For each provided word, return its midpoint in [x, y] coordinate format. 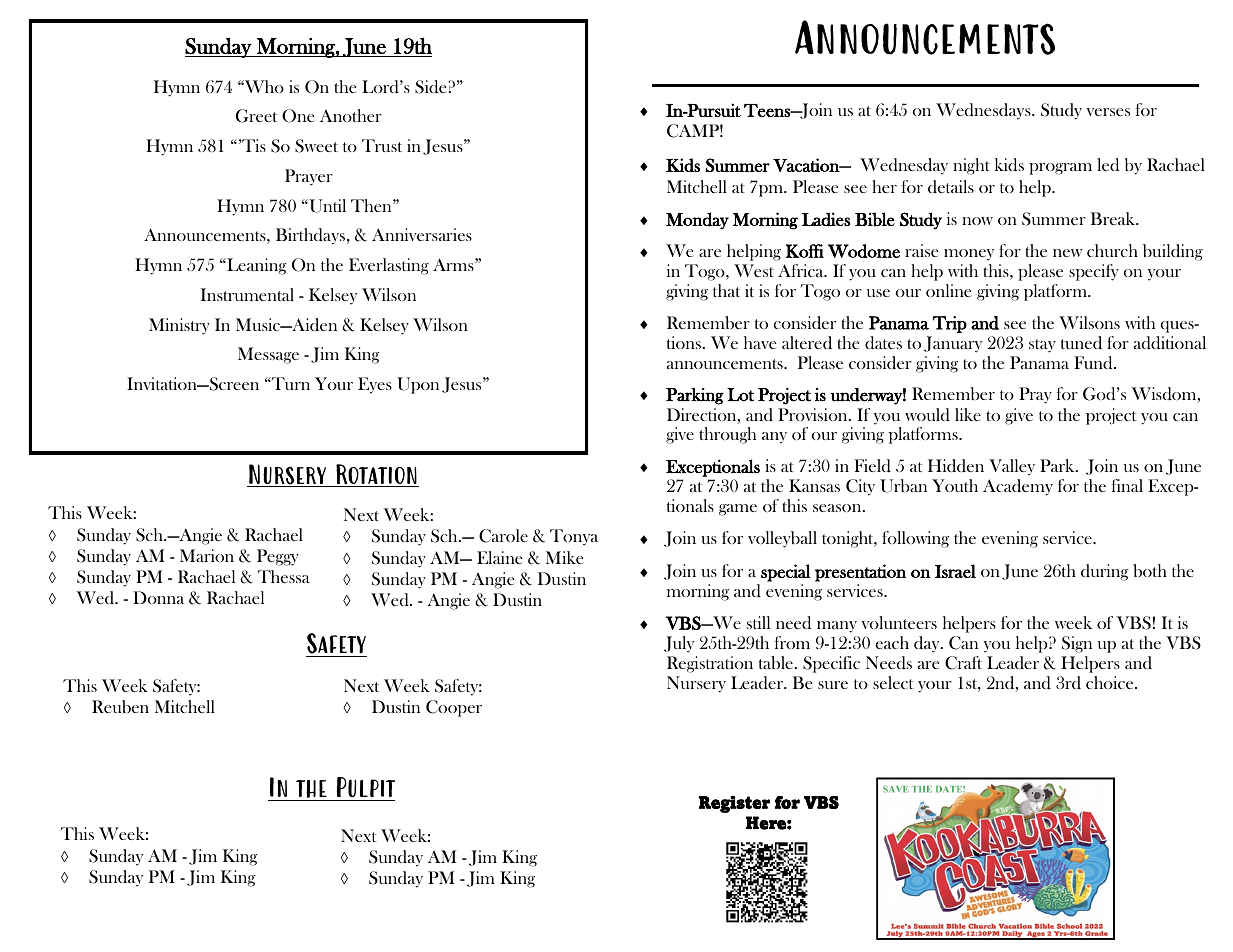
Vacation [807, 165]
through [727, 435]
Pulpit [364, 789]
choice [1111, 682]
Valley [1012, 467]
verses [1108, 112]
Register [734, 804]
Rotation [376, 475]
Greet [256, 116]
